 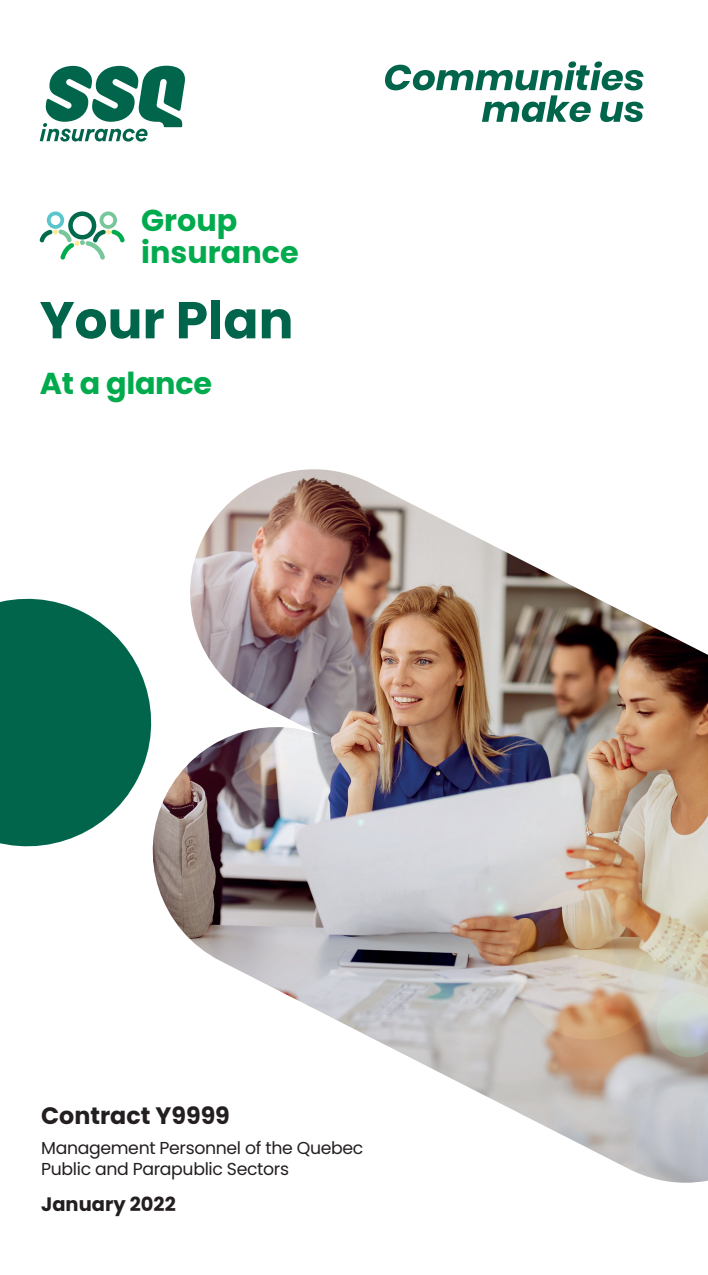 I want to click on Quebec, so click(x=330, y=1149).
